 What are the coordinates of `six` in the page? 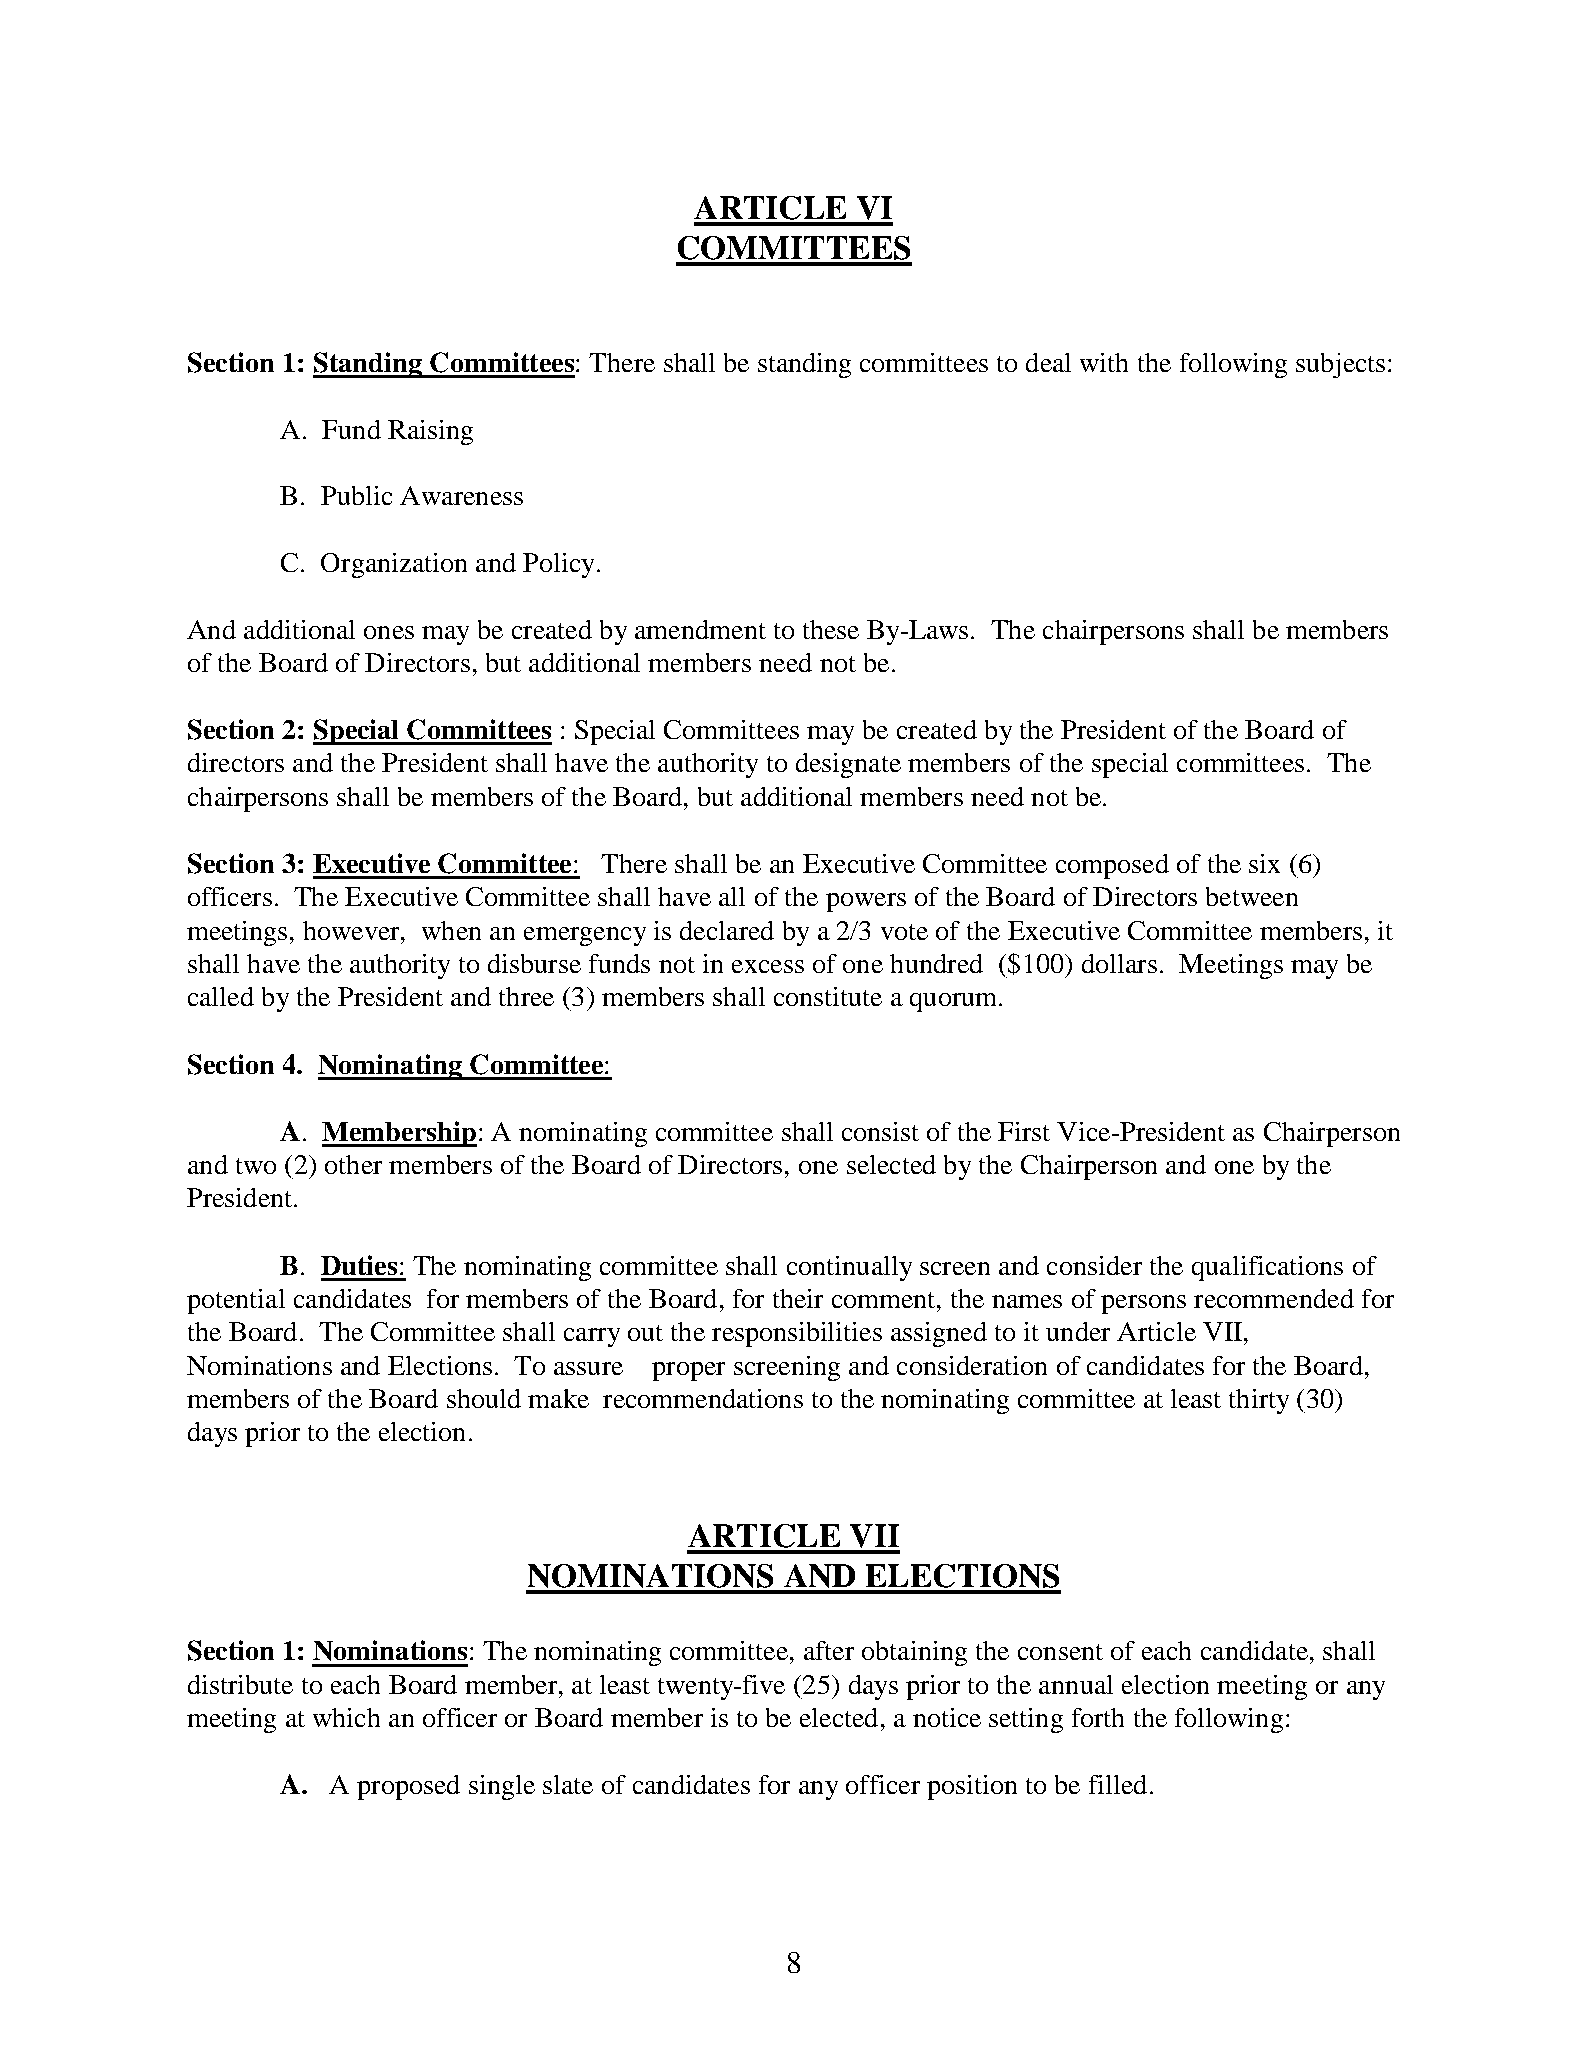 It's located at (1264, 863).
